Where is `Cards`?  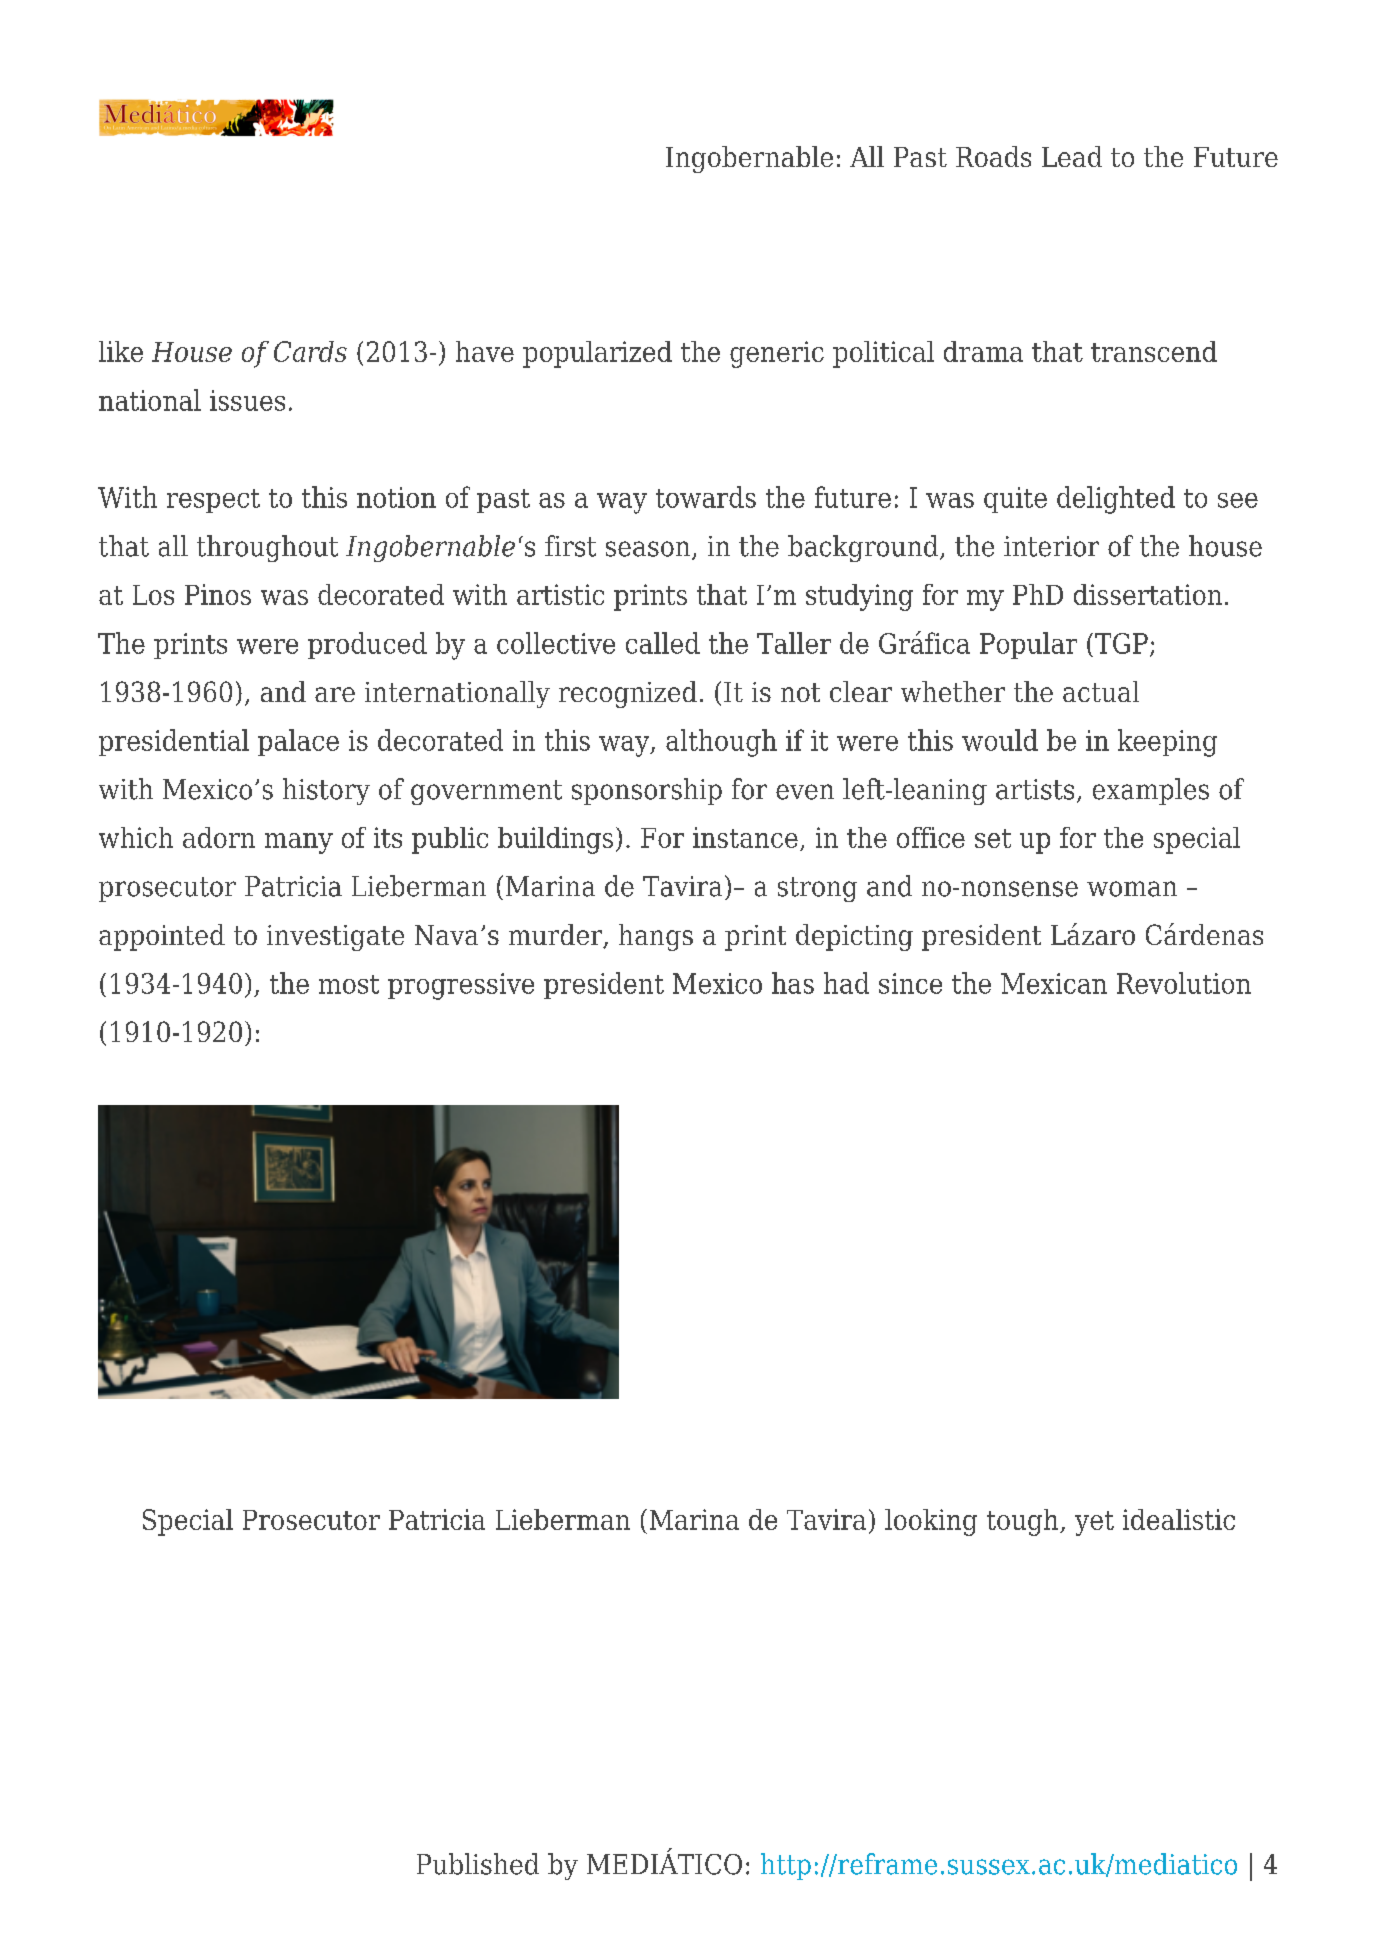 Cards is located at coordinates (310, 351).
